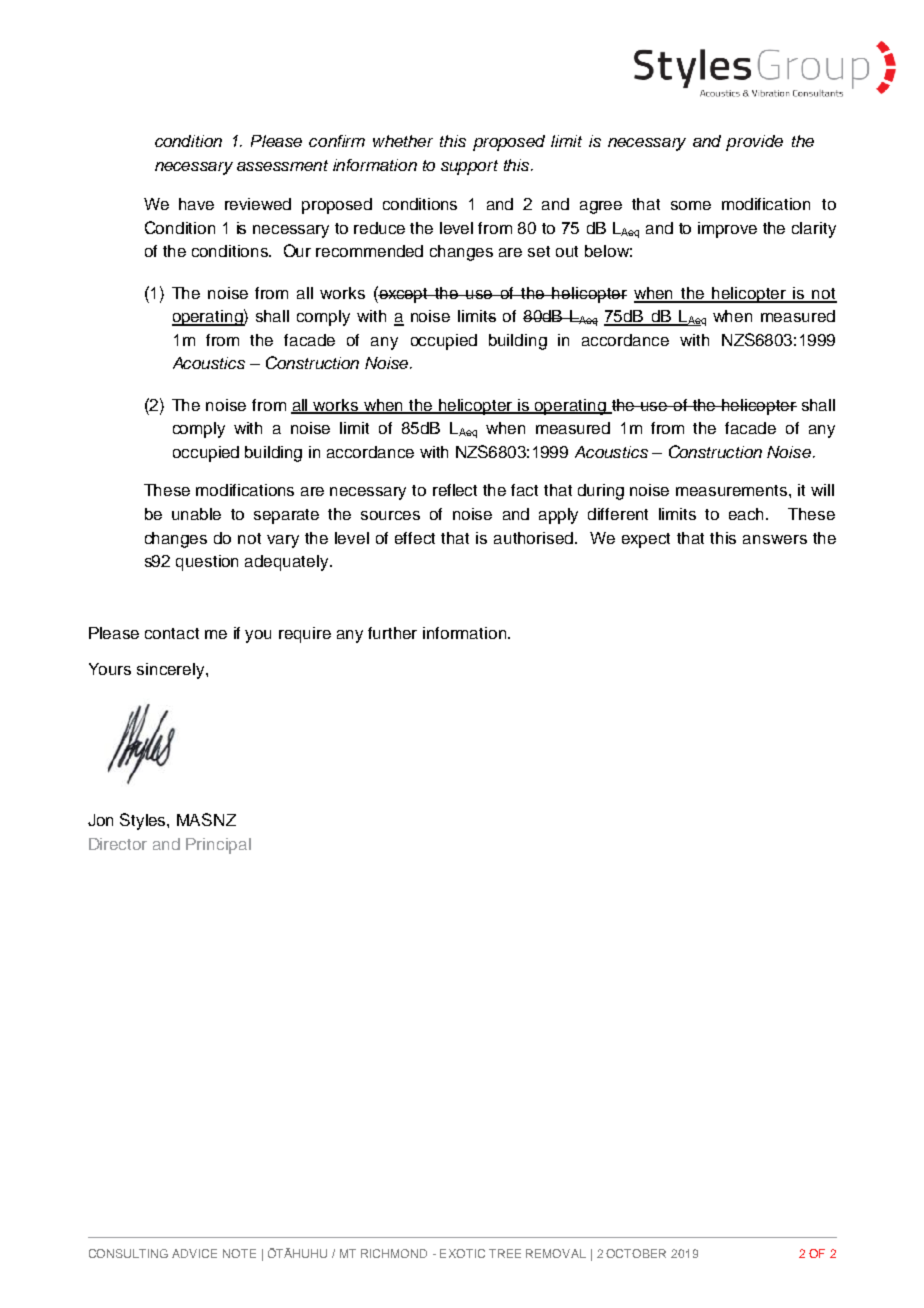 The height and width of the document is (1308, 924). What do you see at coordinates (196, 204) in the document?
I see `have` at bounding box center [196, 204].
